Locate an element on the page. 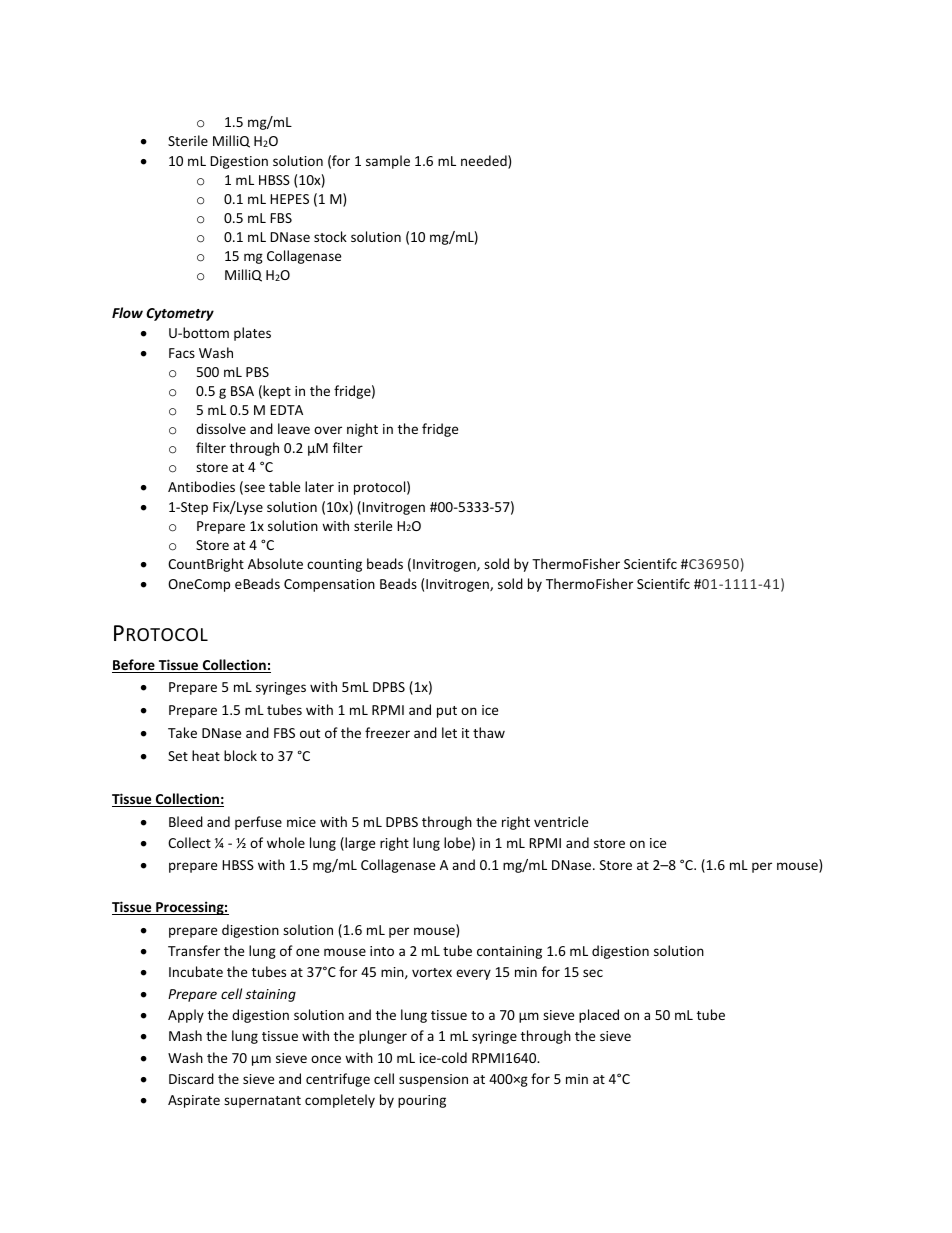  Bleed is located at coordinates (186, 821).
